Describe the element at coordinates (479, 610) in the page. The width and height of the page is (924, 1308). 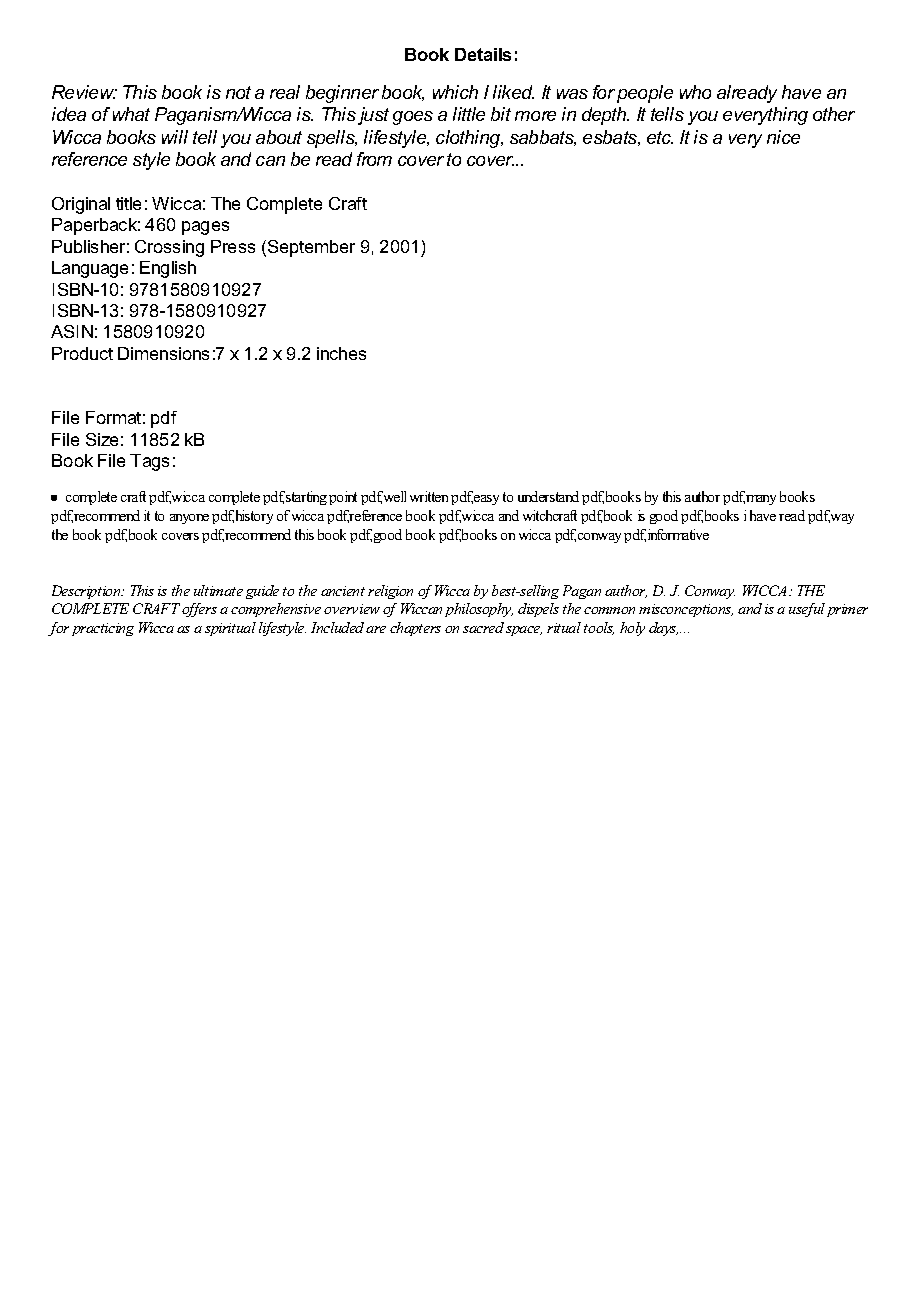
I see `philosophy` at that location.
